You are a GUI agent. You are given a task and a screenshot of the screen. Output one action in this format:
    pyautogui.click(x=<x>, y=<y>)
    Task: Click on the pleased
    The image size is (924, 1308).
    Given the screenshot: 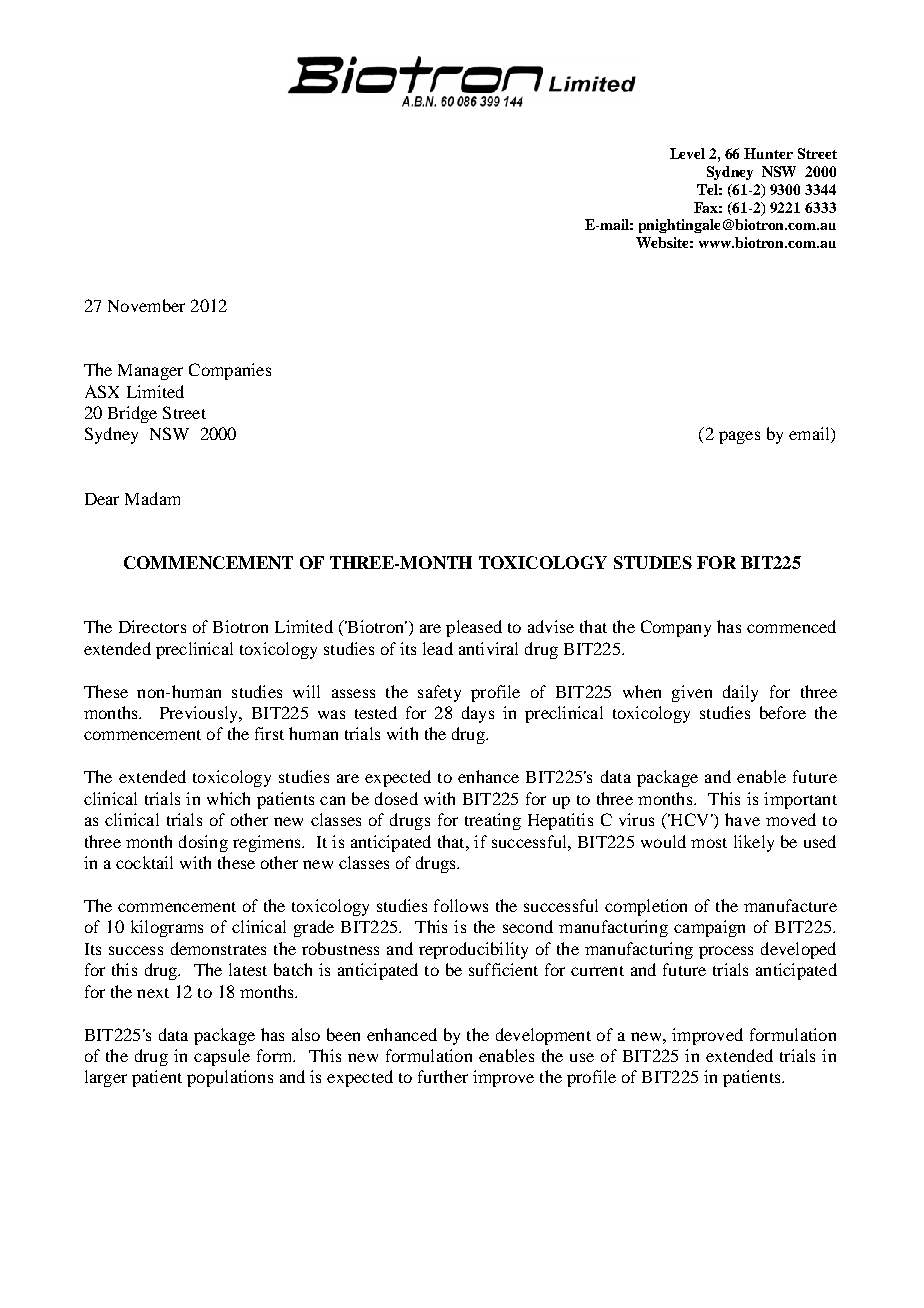 What is the action you would take?
    pyautogui.click(x=474, y=628)
